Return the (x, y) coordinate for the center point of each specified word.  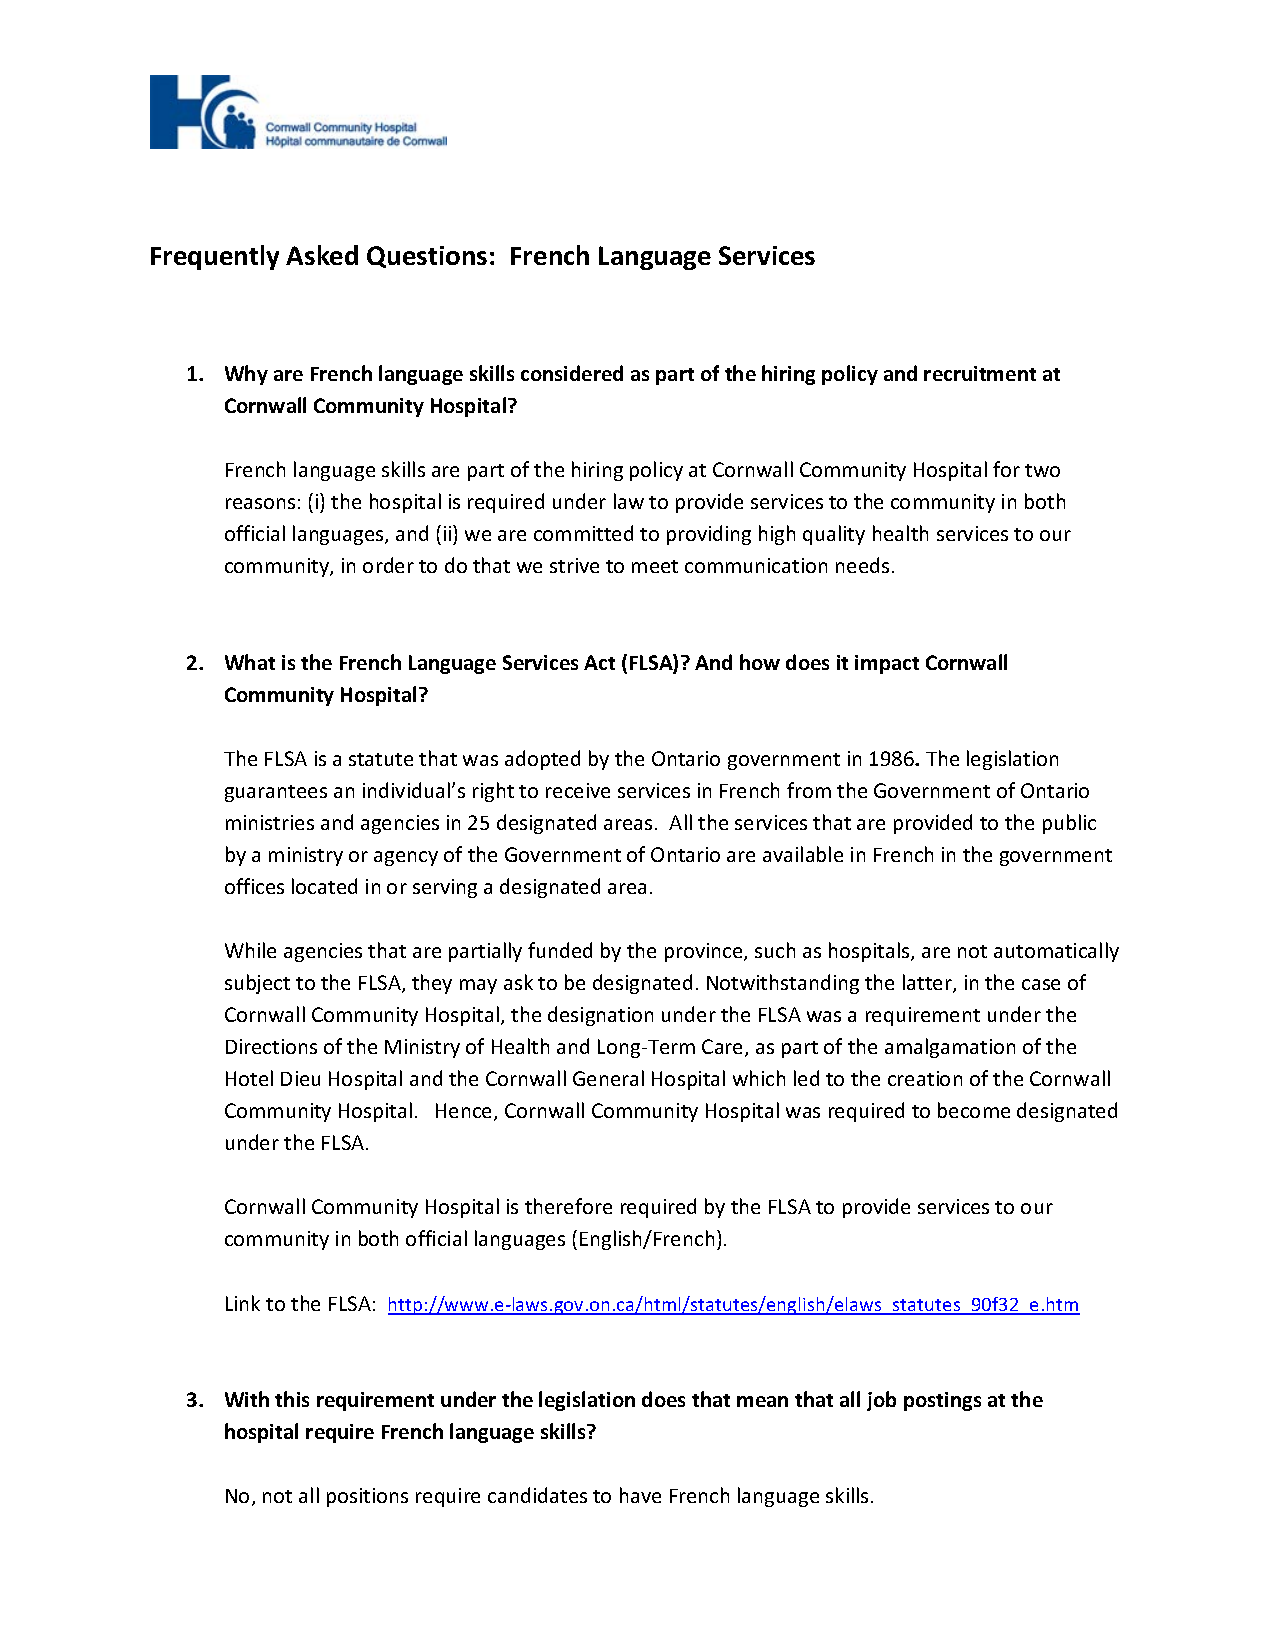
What (250, 662)
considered (572, 373)
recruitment (980, 373)
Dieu (300, 1078)
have (640, 1495)
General (608, 1078)
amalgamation (950, 1048)
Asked (322, 255)
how (760, 662)
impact (887, 664)
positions (367, 1497)
